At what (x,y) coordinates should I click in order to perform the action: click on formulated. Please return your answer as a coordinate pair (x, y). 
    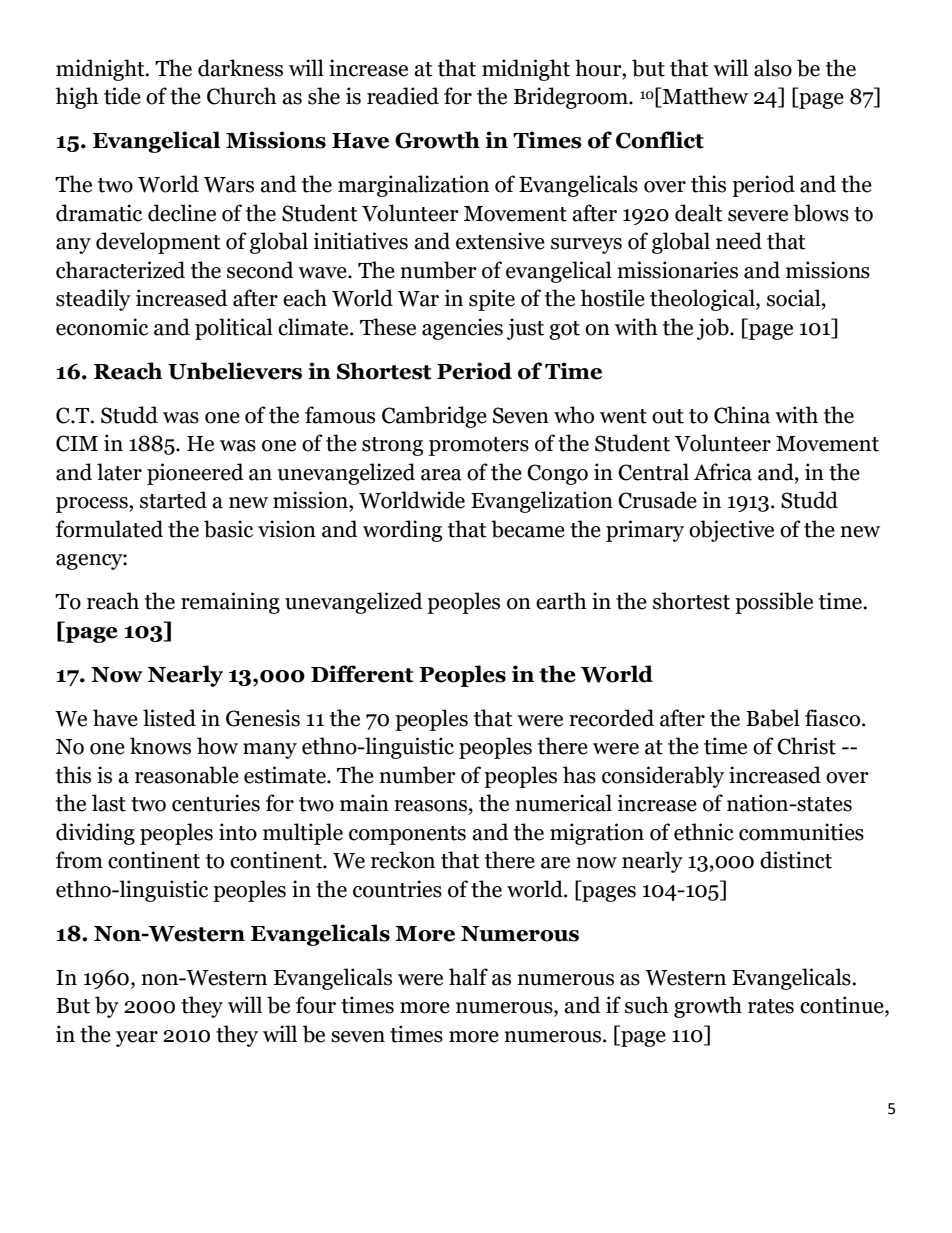
    Looking at the image, I should click on (109, 529).
